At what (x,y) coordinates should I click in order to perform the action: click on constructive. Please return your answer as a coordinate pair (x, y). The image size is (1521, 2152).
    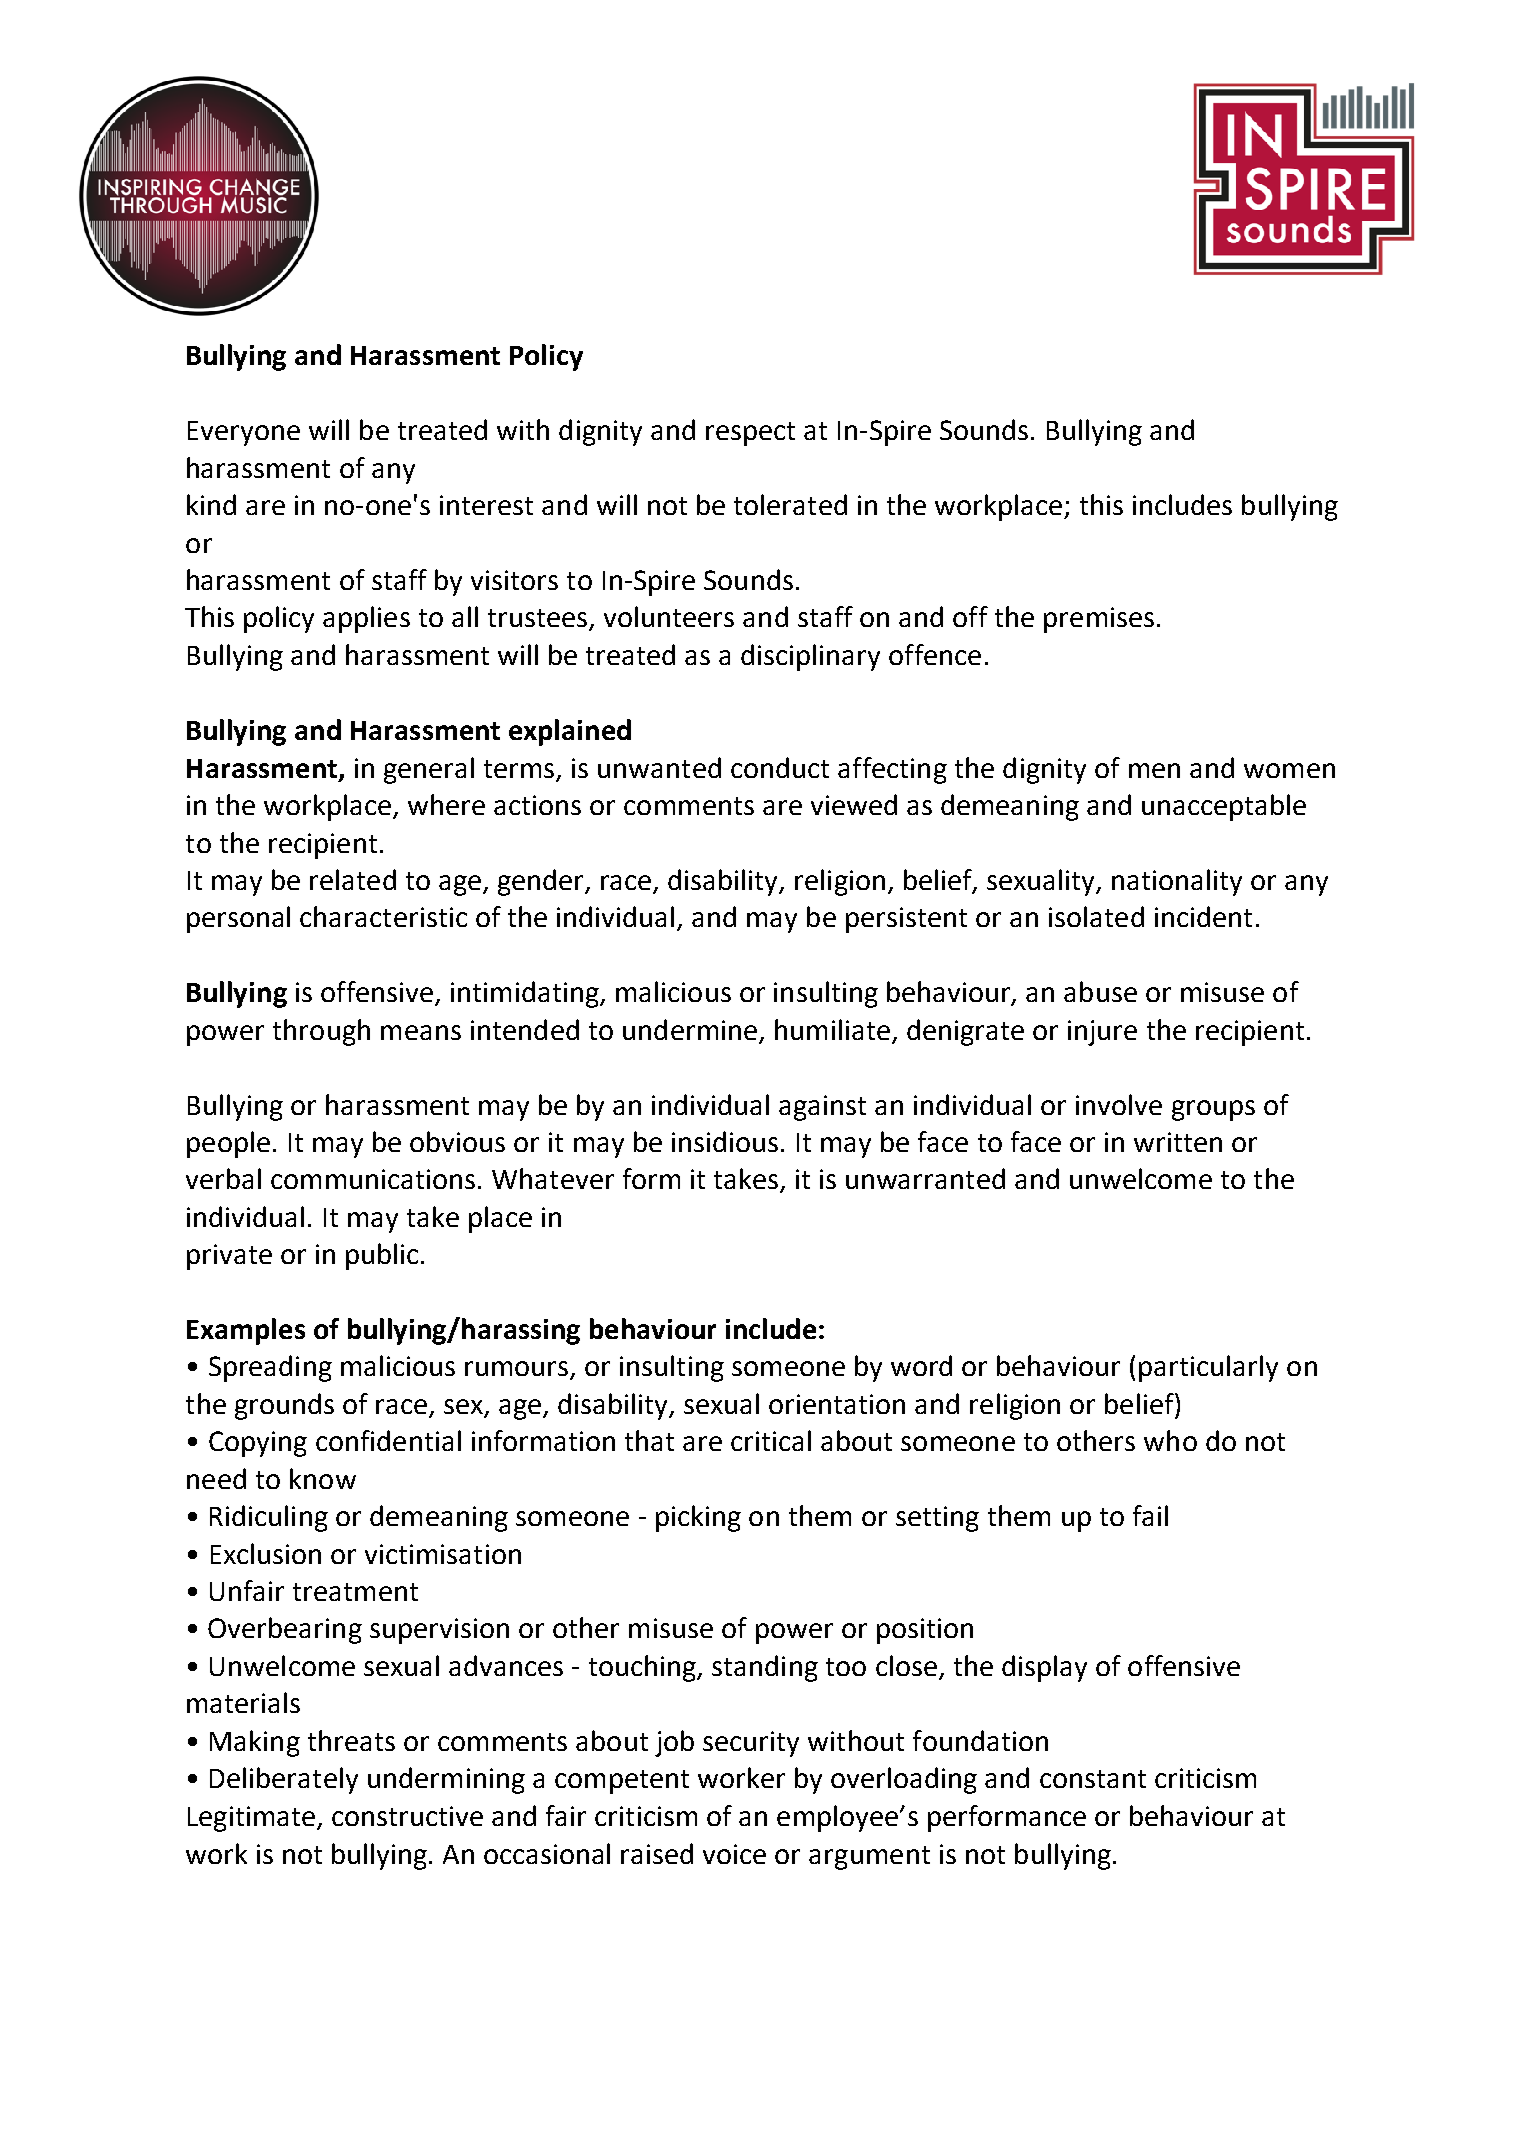
    Looking at the image, I should click on (407, 1816).
